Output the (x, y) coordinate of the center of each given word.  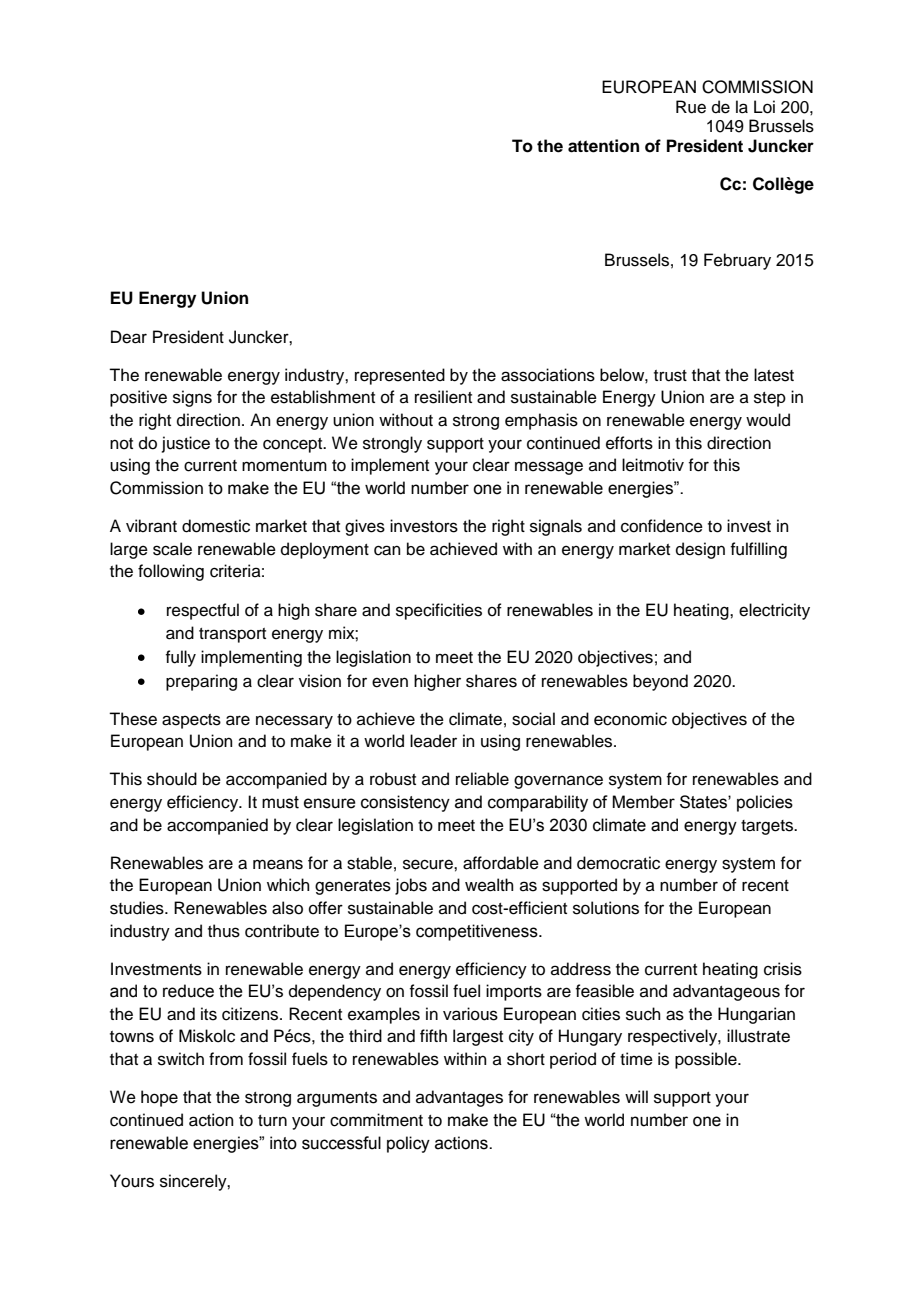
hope (159, 1098)
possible (707, 1060)
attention (603, 146)
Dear (129, 337)
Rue (691, 107)
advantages (459, 1098)
